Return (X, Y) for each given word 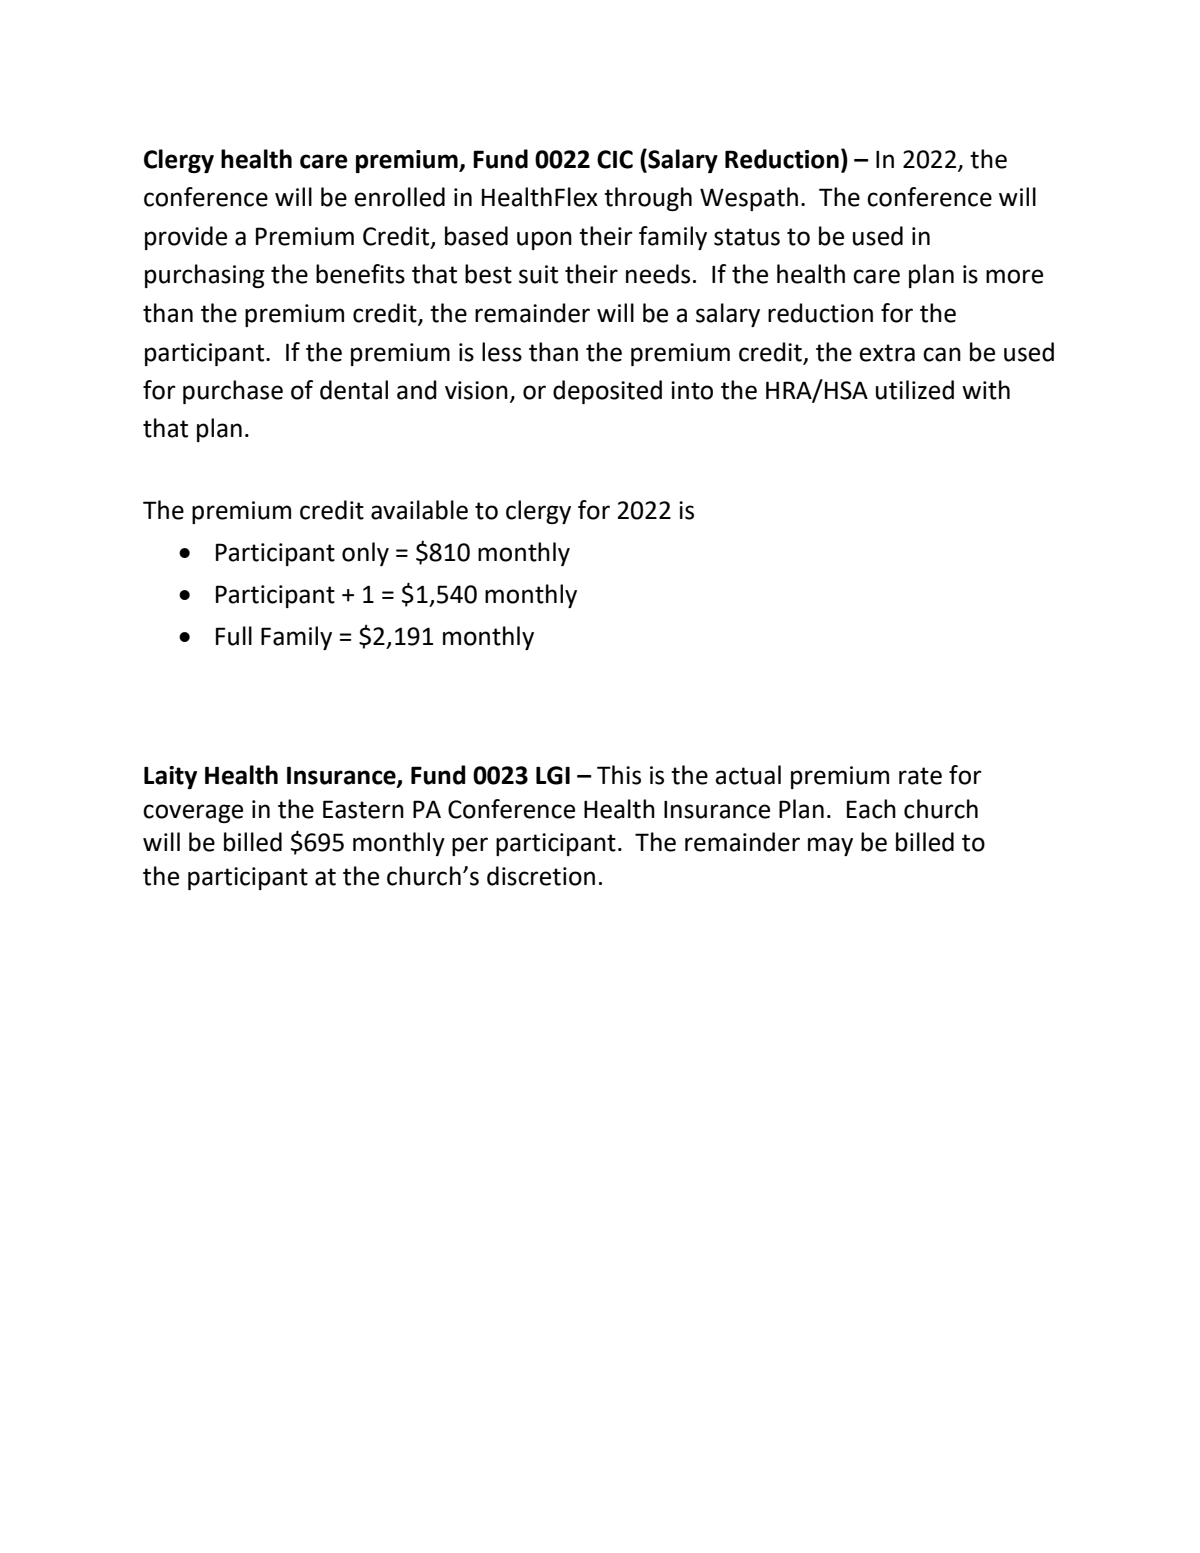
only (365, 554)
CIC (615, 159)
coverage (193, 813)
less (502, 352)
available (419, 510)
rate (920, 776)
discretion (541, 876)
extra (887, 353)
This (619, 775)
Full (234, 636)
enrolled (399, 197)
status (747, 237)
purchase (233, 392)
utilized (915, 390)
